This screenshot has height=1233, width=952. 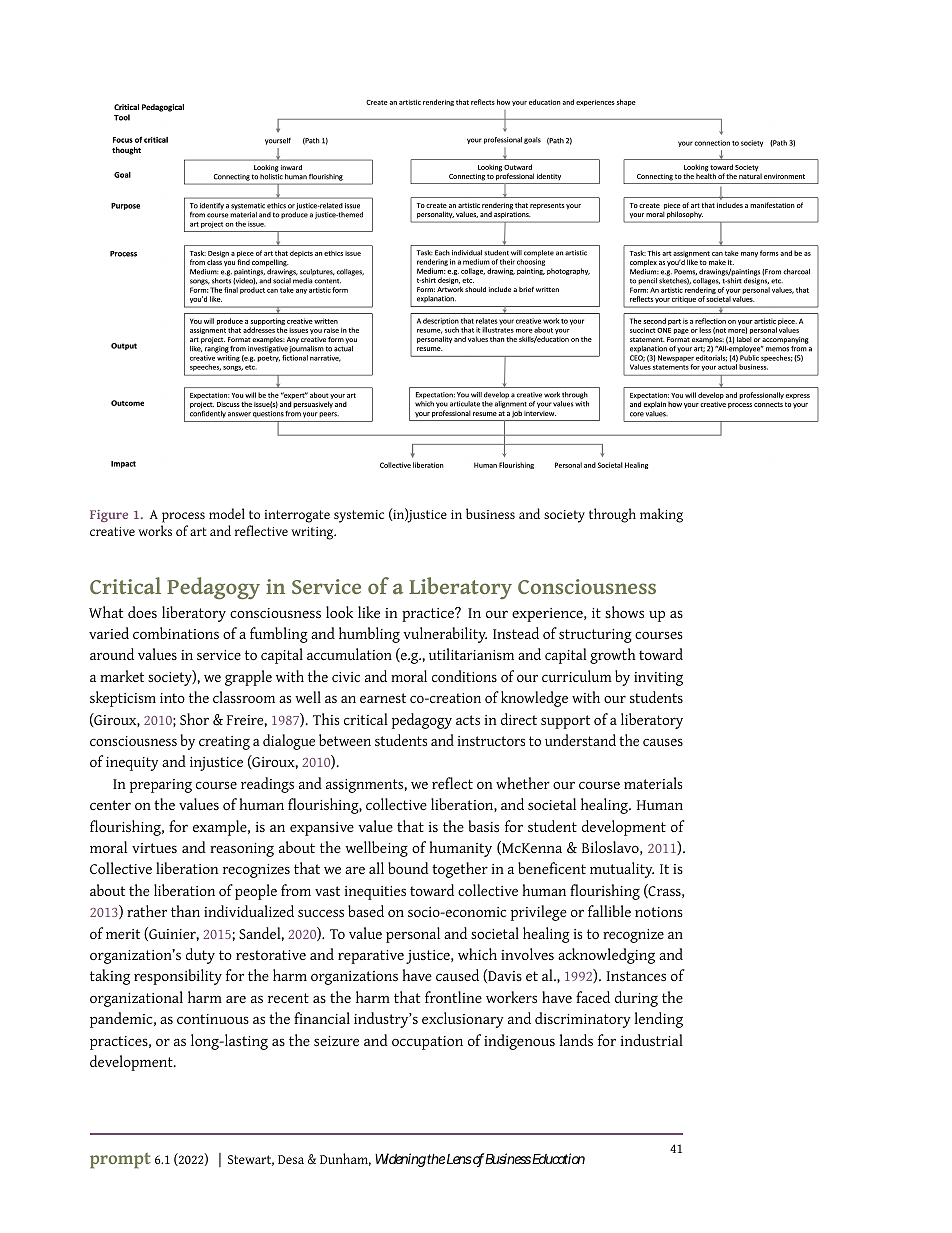 What do you see at coordinates (120, 1160) in the screenshot?
I see `prompt` at bounding box center [120, 1160].
